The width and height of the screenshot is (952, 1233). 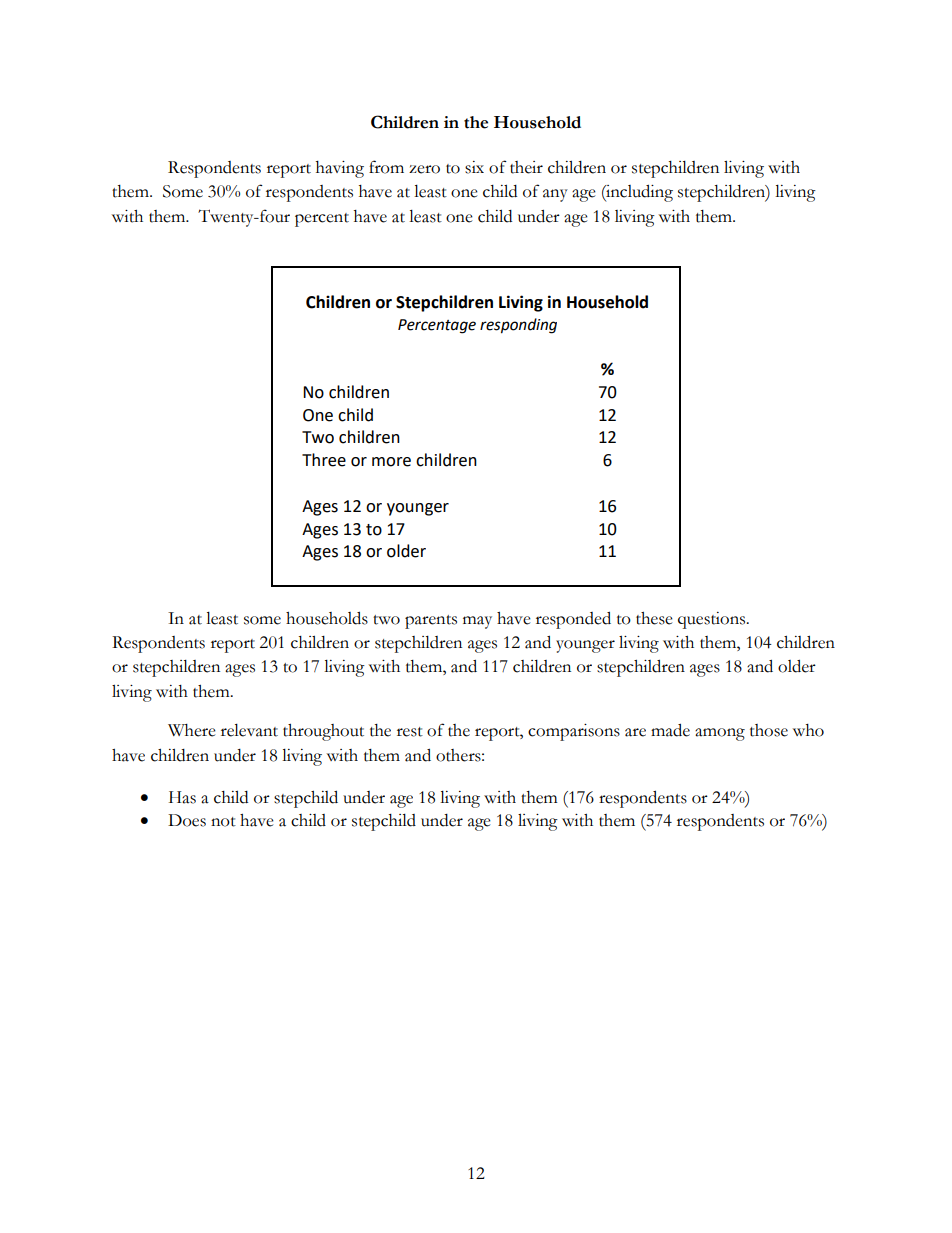 I want to click on six, so click(x=474, y=167).
